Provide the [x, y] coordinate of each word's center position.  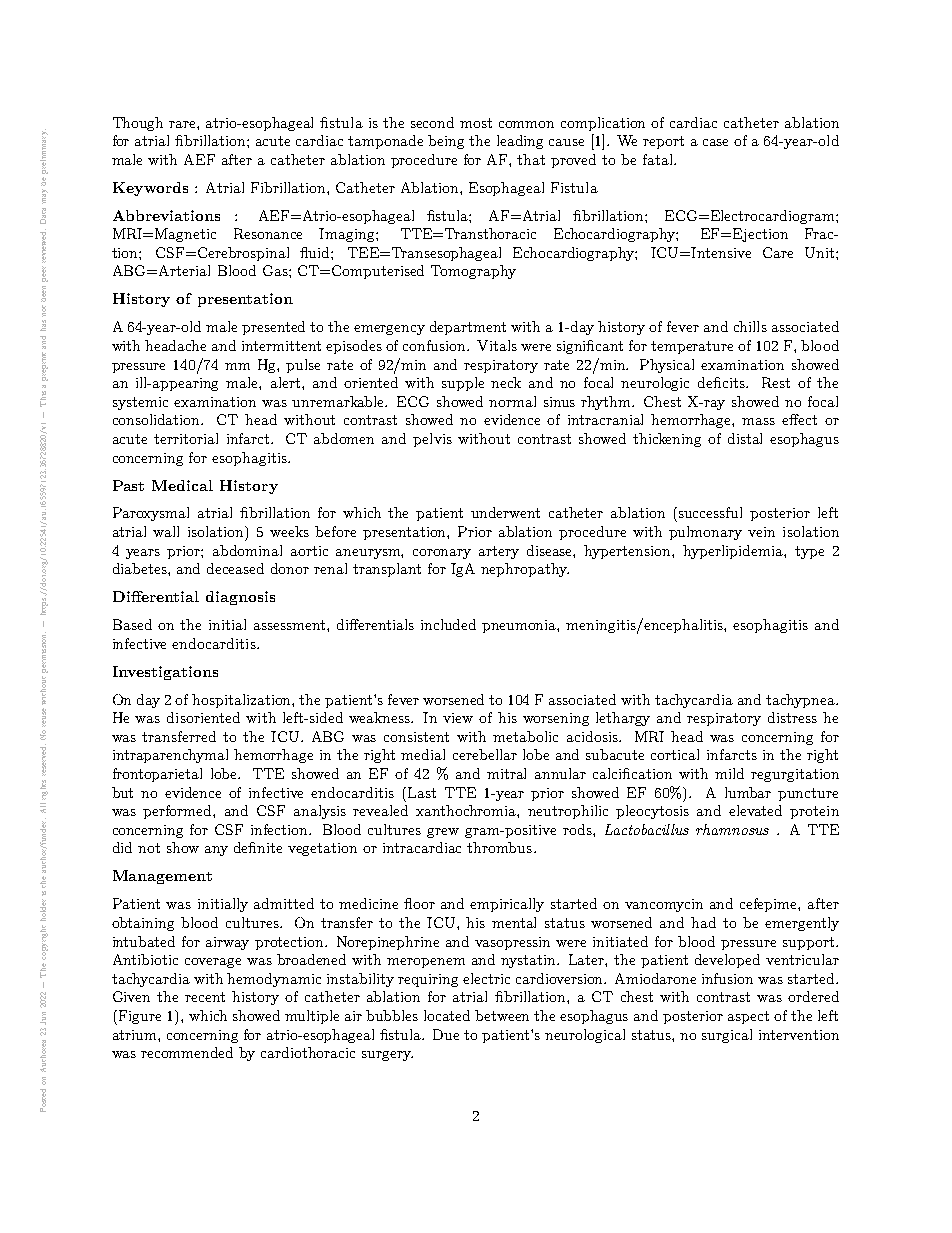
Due [446, 1034]
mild [729, 773]
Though [138, 124]
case [715, 142]
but [122, 792]
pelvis [432, 440]
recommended [187, 1052]
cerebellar [485, 754]
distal [745, 438]
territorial [186, 438]
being [446, 142]
